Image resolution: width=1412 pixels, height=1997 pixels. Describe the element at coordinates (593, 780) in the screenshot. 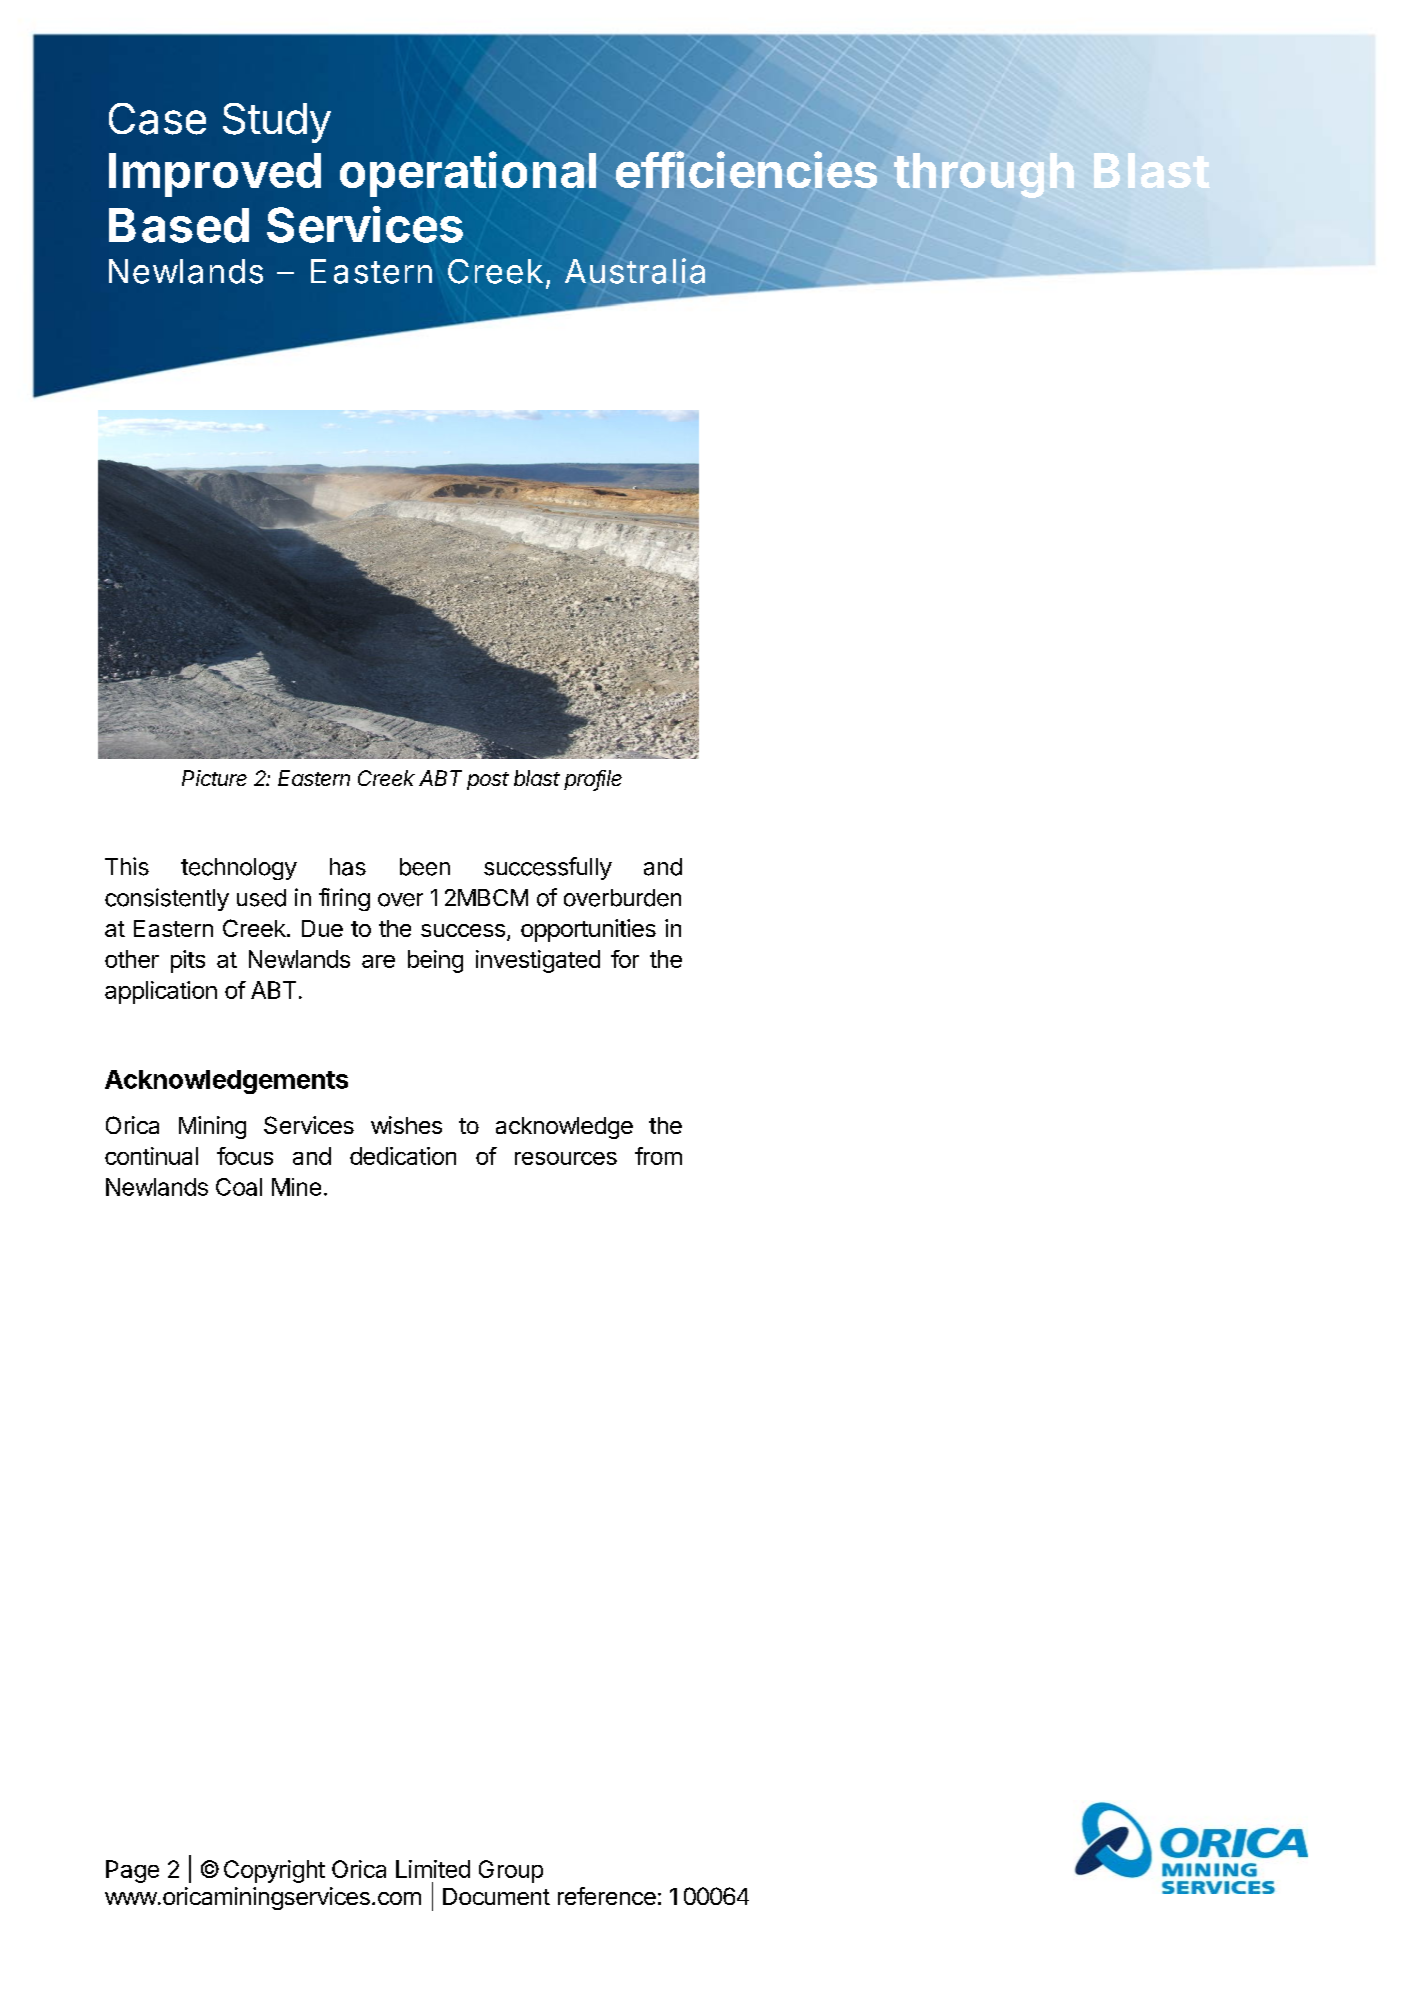

I see `profile` at that location.
